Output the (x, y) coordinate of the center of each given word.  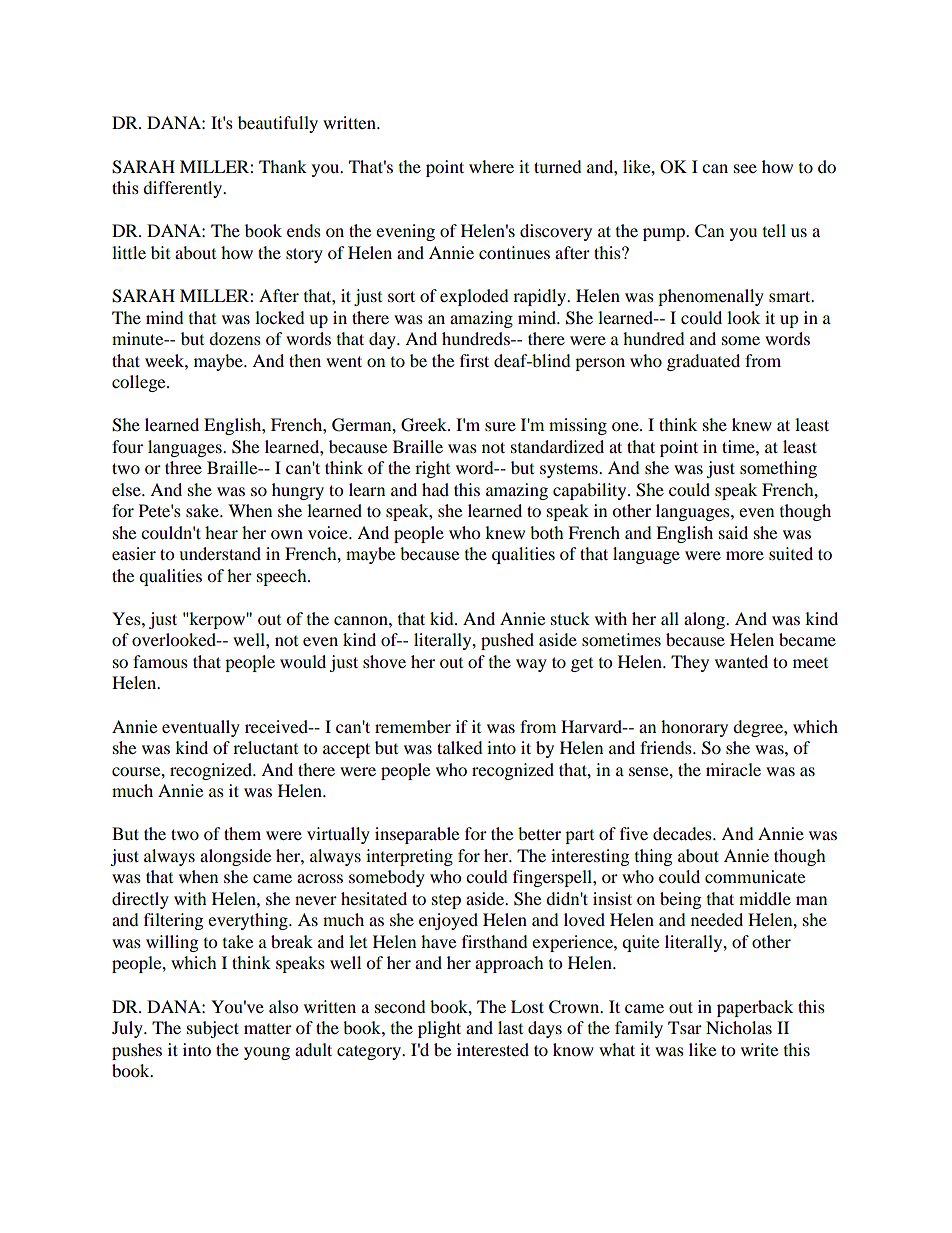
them (242, 833)
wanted (741, 661)
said (733, 532)
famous (160, 661)
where (491, 166)
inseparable (417, 835)
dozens (235, 338)
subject (213, 1029)
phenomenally (711, 297)
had (435, 489)
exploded (474, 297)
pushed (507, 641)
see (745, 168)
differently (183, 189)
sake (203, 510)
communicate (755, 876)
